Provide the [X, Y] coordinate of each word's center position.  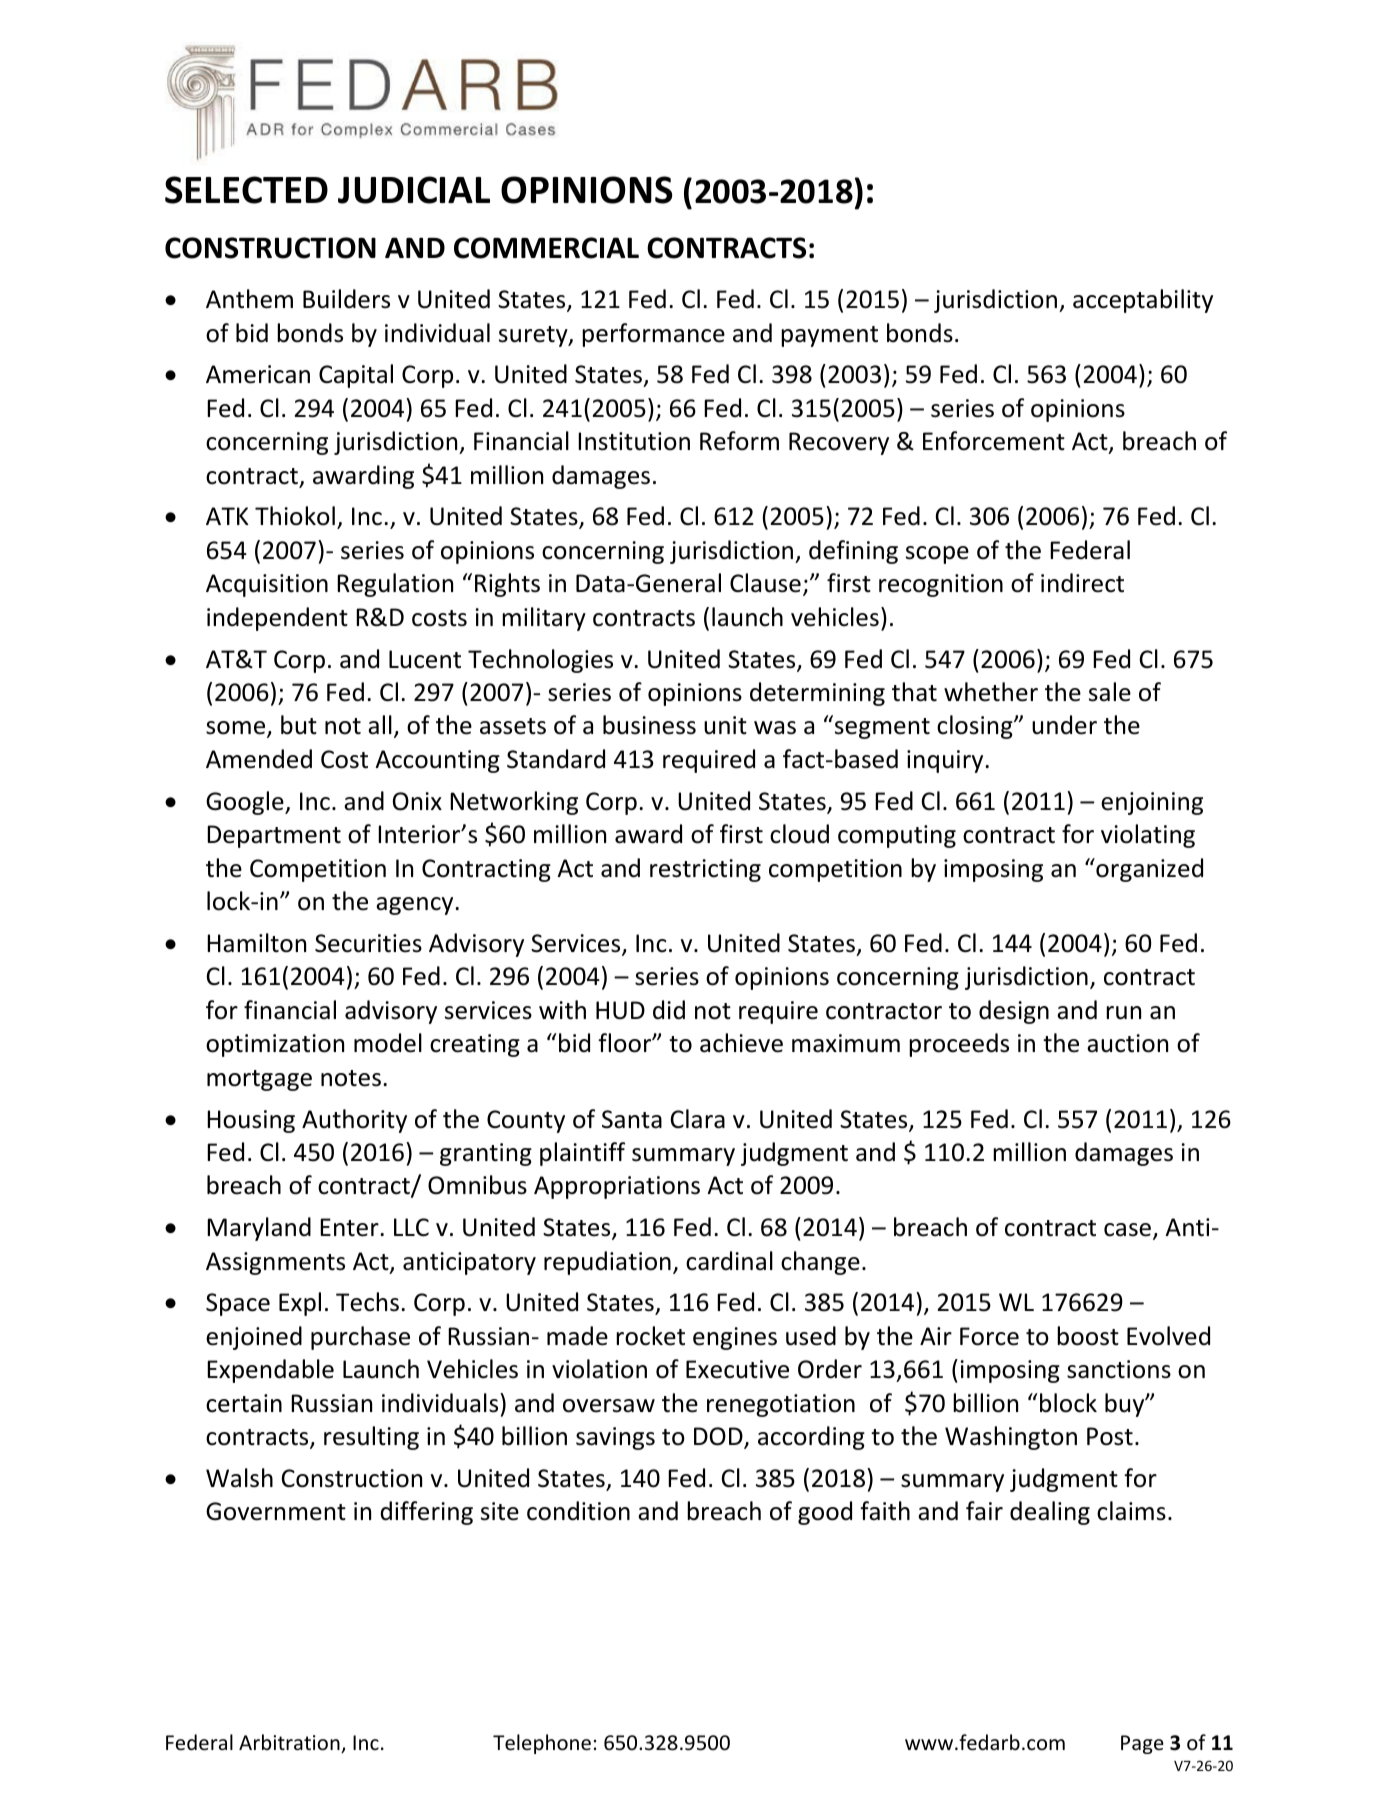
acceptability [1143, 301]
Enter [350, 1227]
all [380, 725]
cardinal [729, 1261]
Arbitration [290, 1743]
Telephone [542, 1744]
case [1127, 1230]
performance [653, 335]
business [649, 725]
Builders [346, 299]
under [1064, 725]
